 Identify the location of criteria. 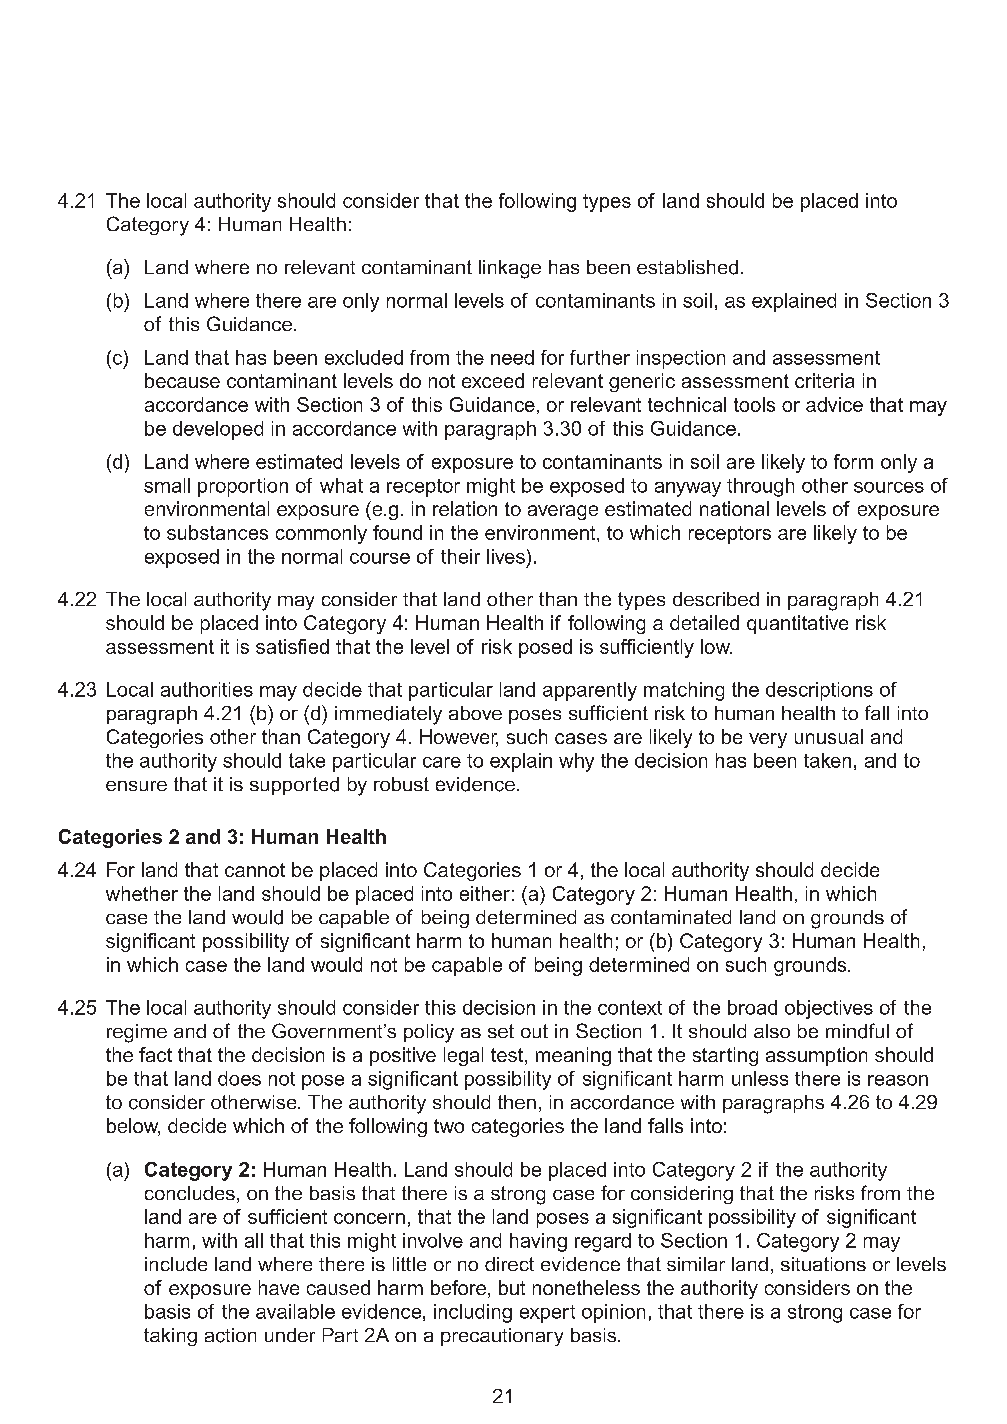
(824, 380).
